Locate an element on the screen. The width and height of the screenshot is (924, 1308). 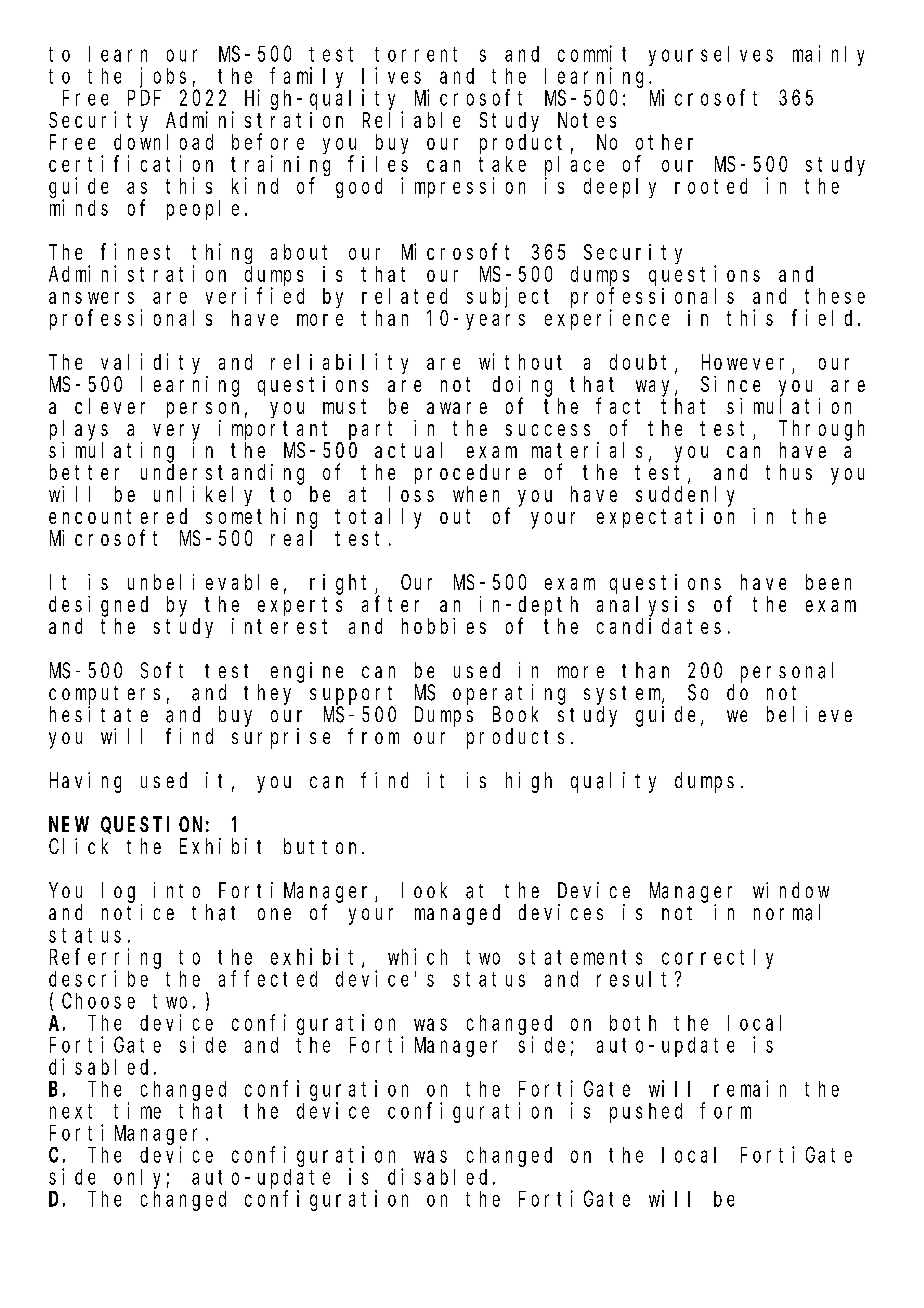
time is located at coordinates (137, 1110).
